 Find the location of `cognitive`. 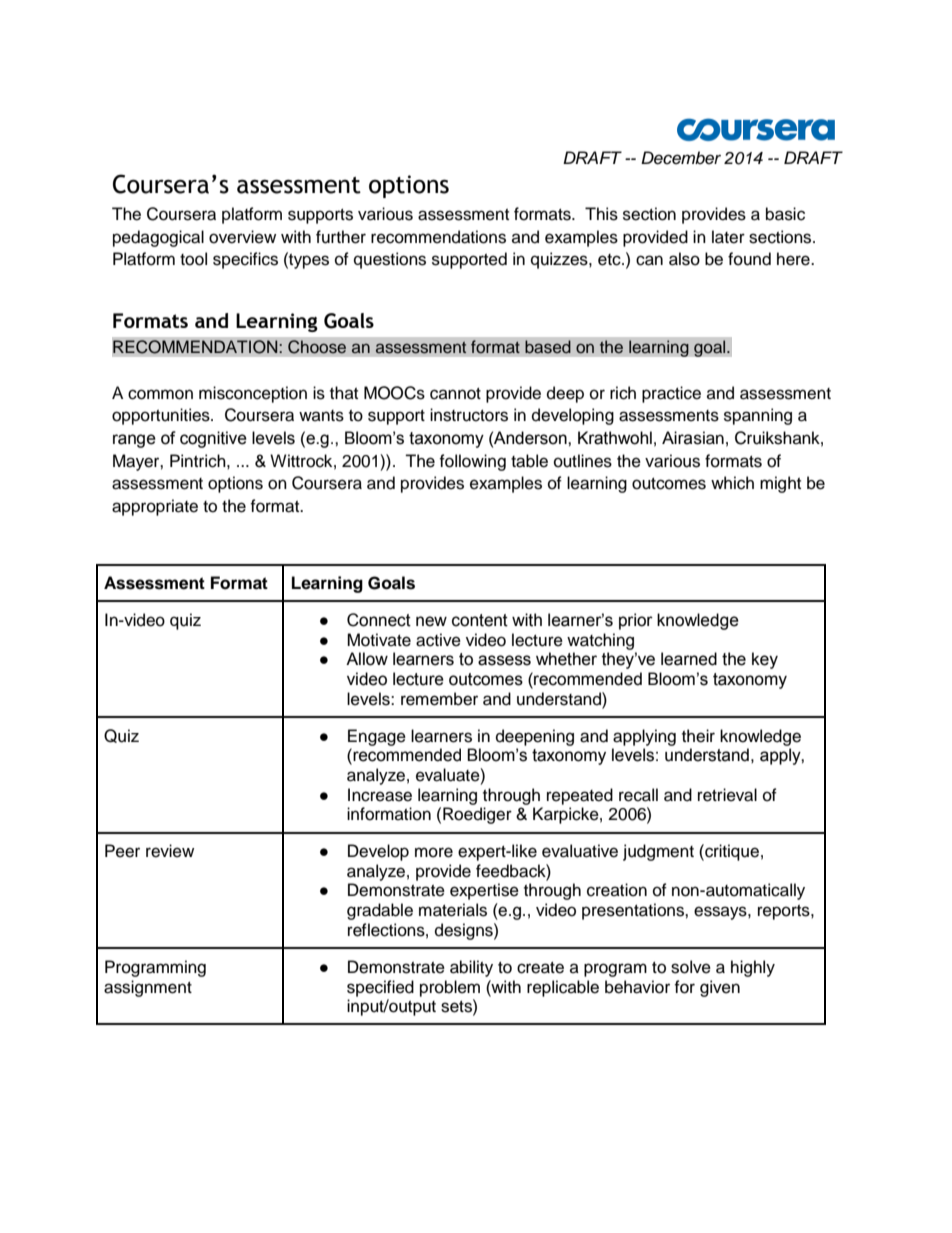

cognitive is located at coordinates (213, 439).
